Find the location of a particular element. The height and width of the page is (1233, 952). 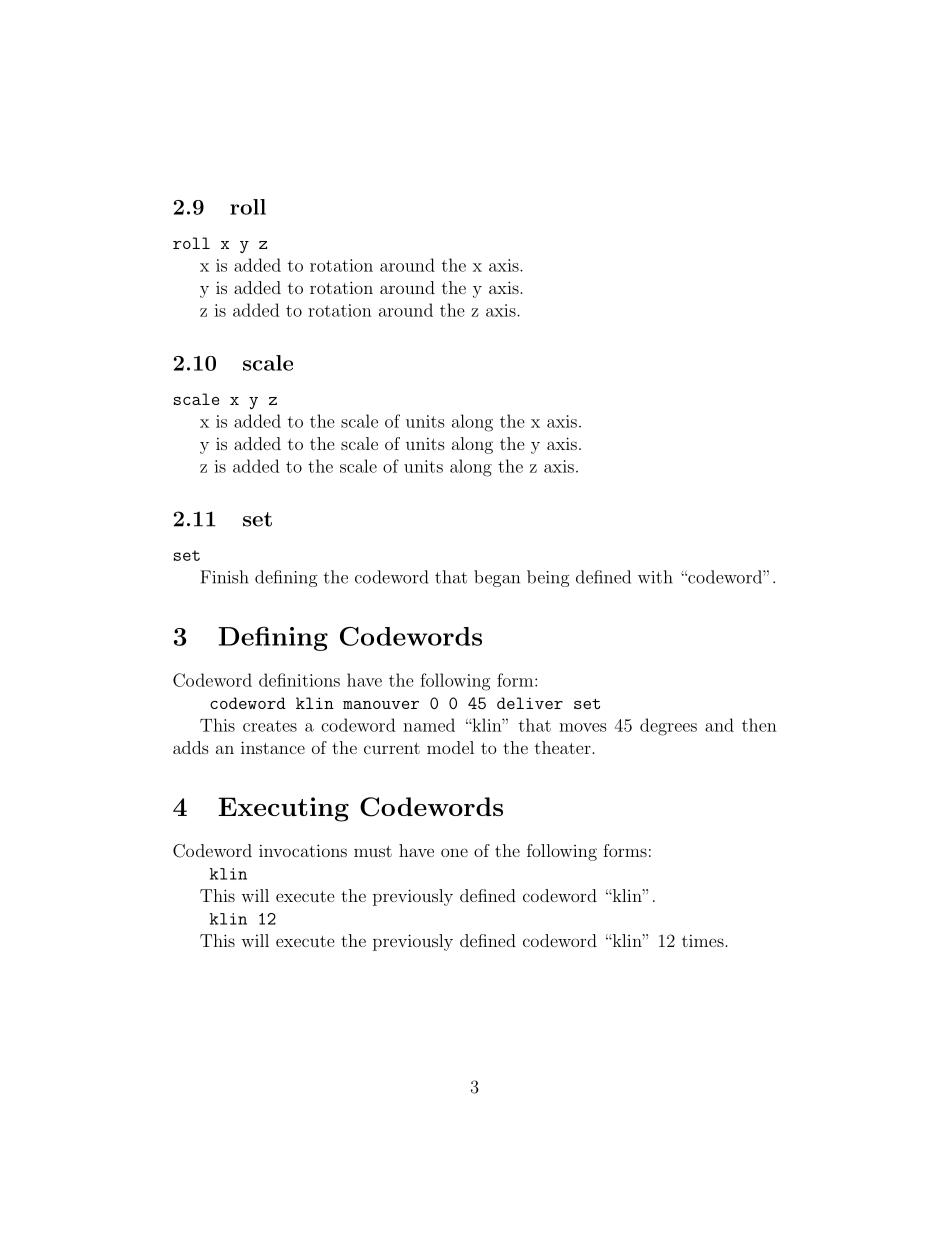

times is located at coordinates (703, 940).
